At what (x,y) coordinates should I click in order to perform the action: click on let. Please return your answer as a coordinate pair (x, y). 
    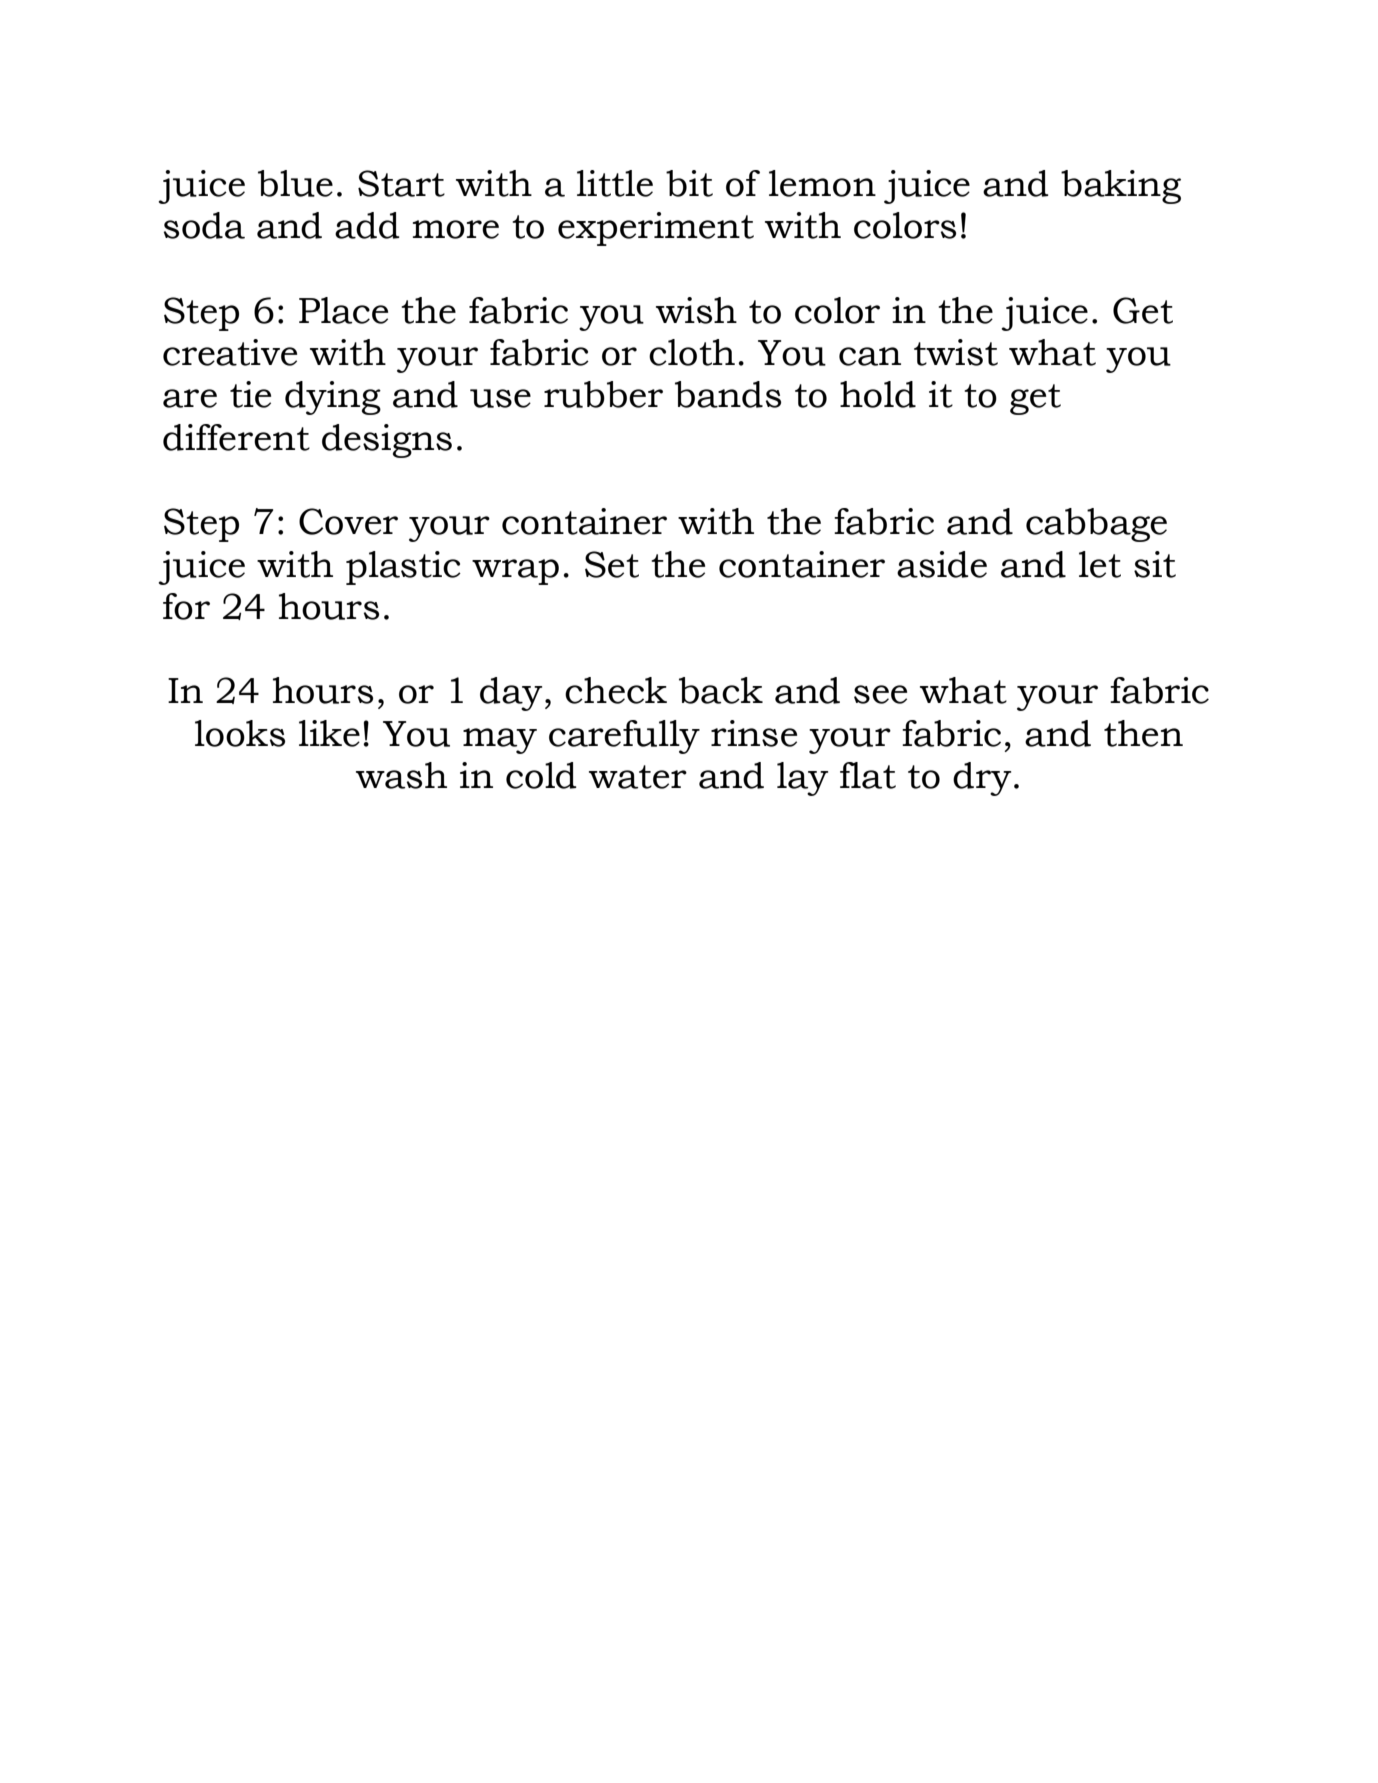
    Looking at the image, I should click on (1100, 564).
